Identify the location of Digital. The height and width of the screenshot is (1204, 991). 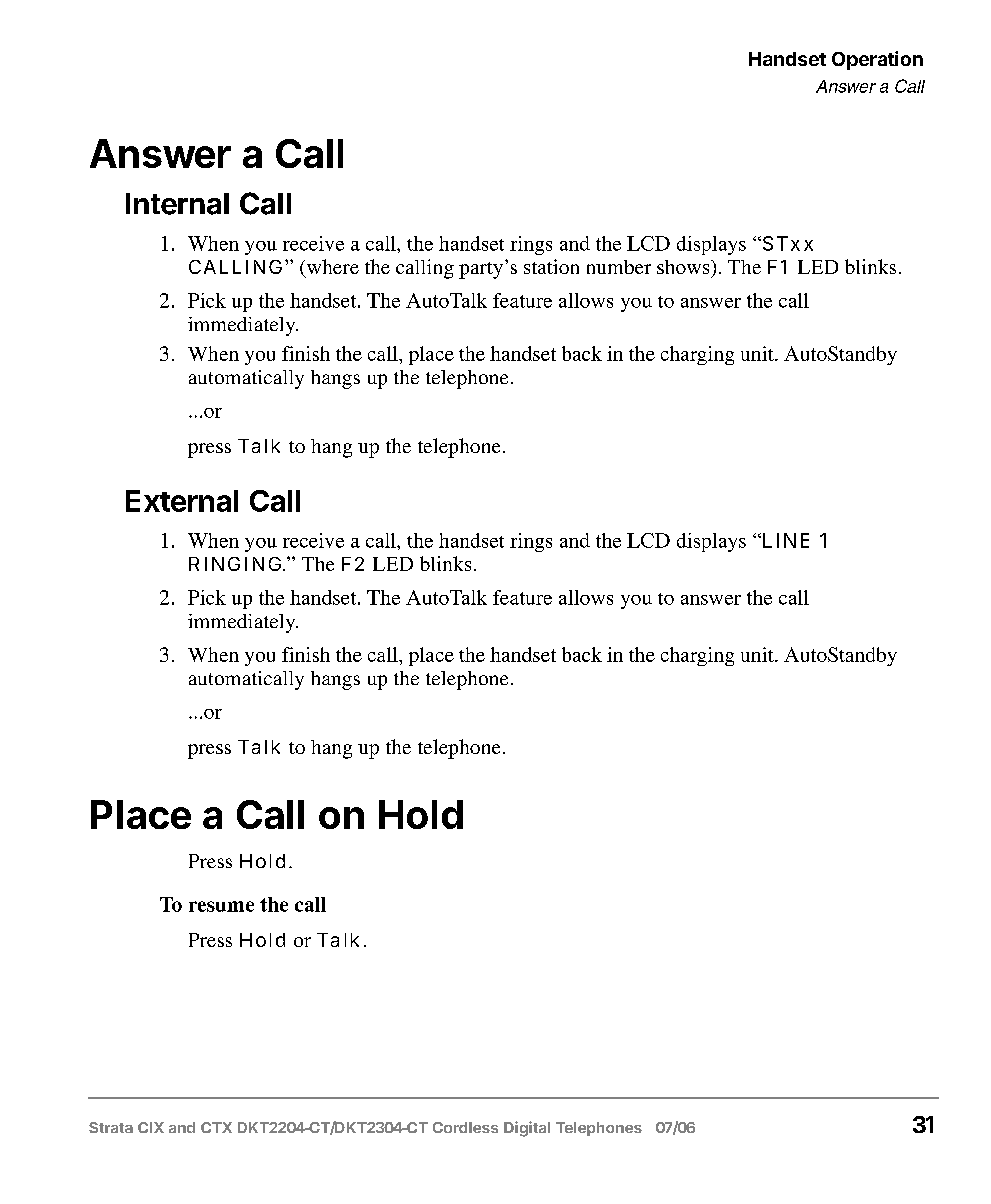
(527, 1129).
